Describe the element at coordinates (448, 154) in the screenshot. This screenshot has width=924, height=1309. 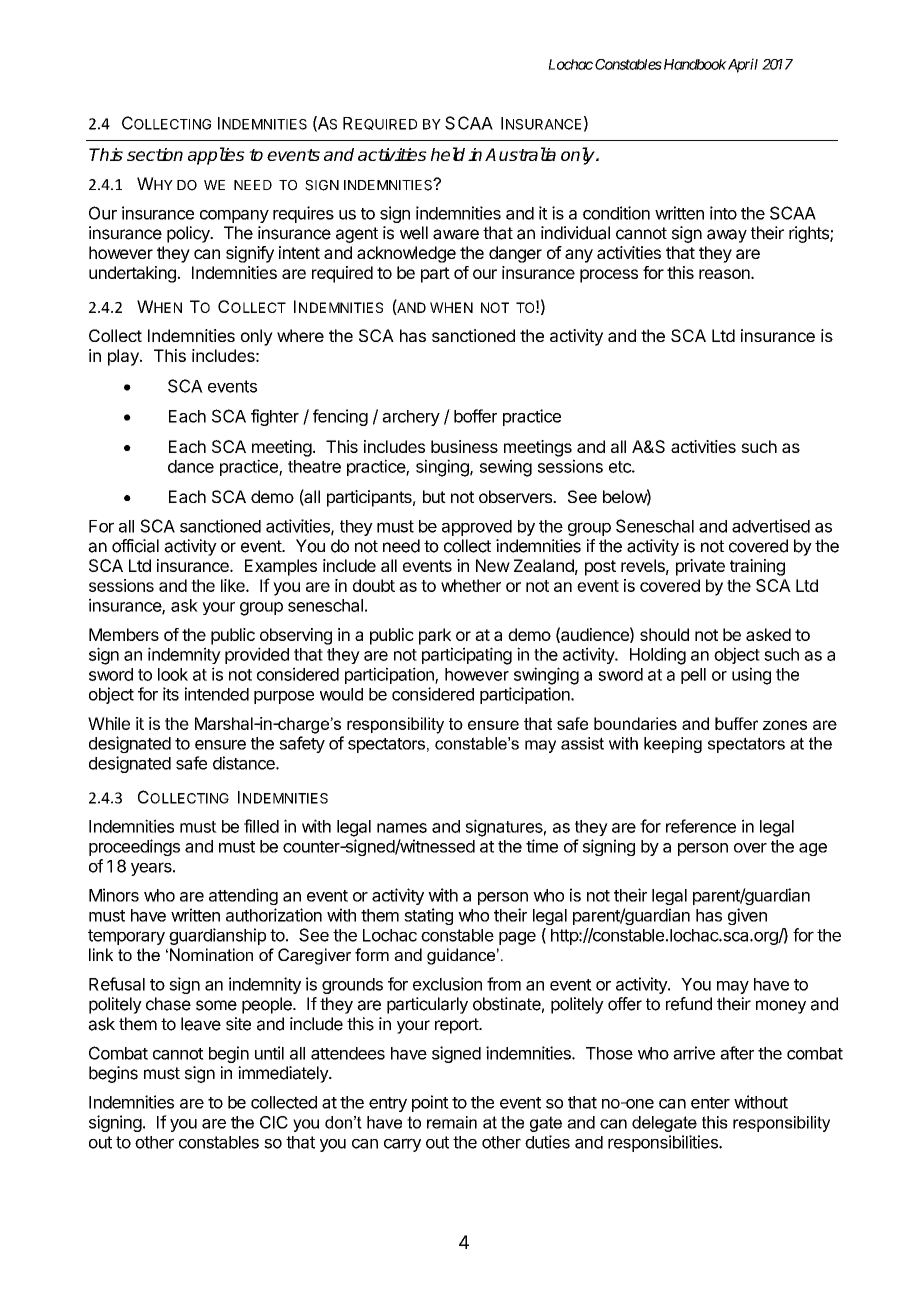
I see `held` at that location.
